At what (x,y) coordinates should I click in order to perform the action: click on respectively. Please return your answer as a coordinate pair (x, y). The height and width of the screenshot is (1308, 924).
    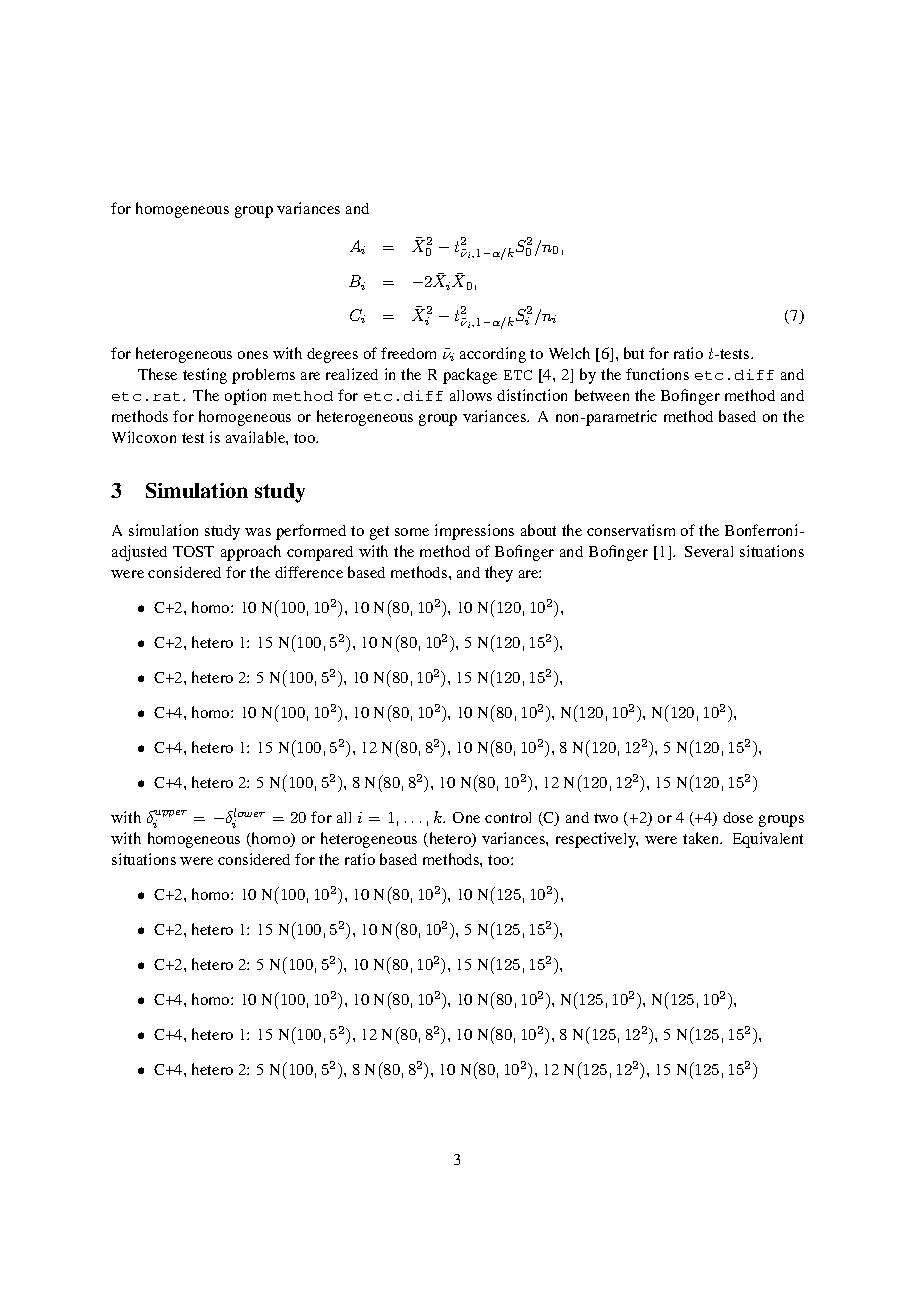
    Looking at the image, I should click on (597, 840).
